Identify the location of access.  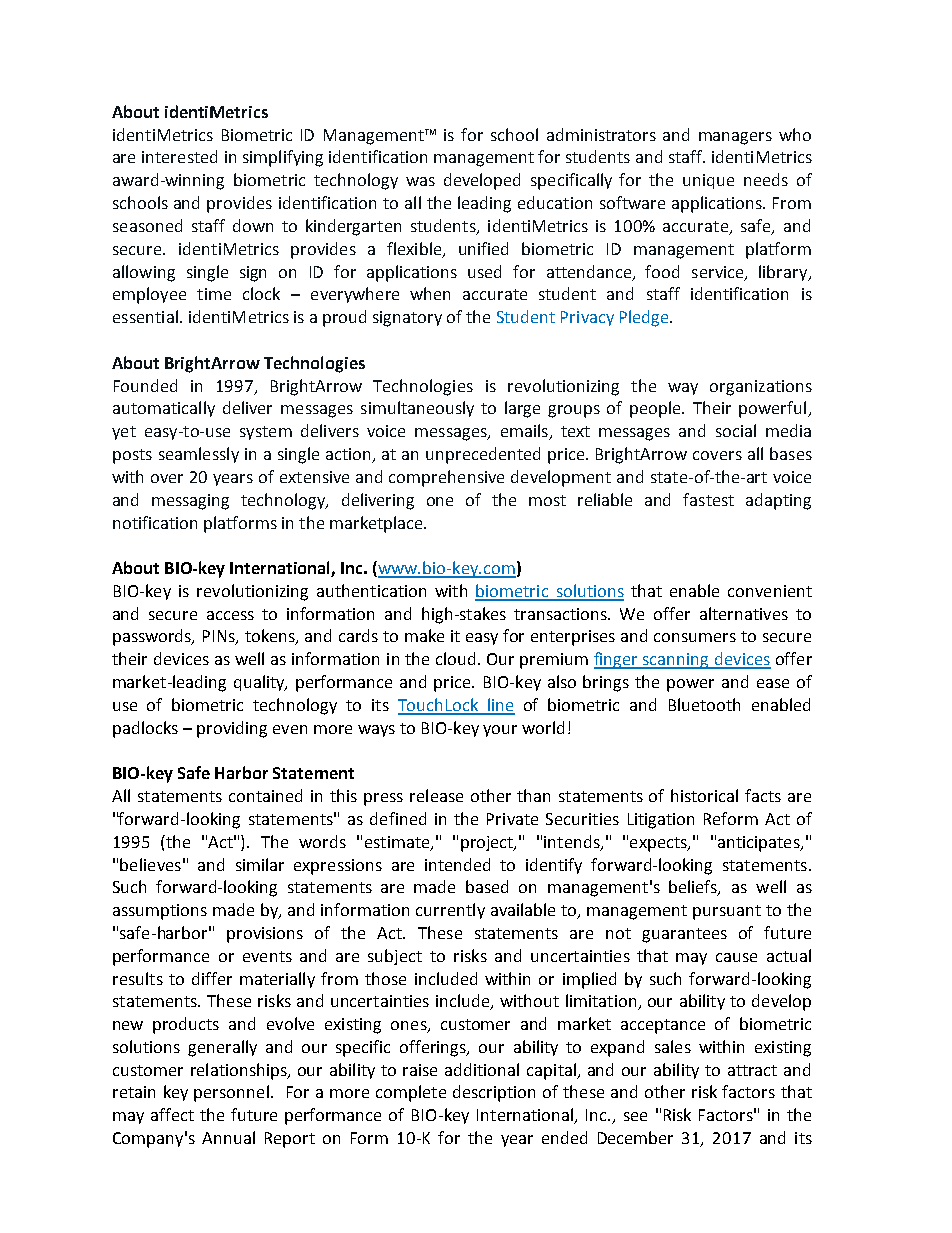
(230, 615).
